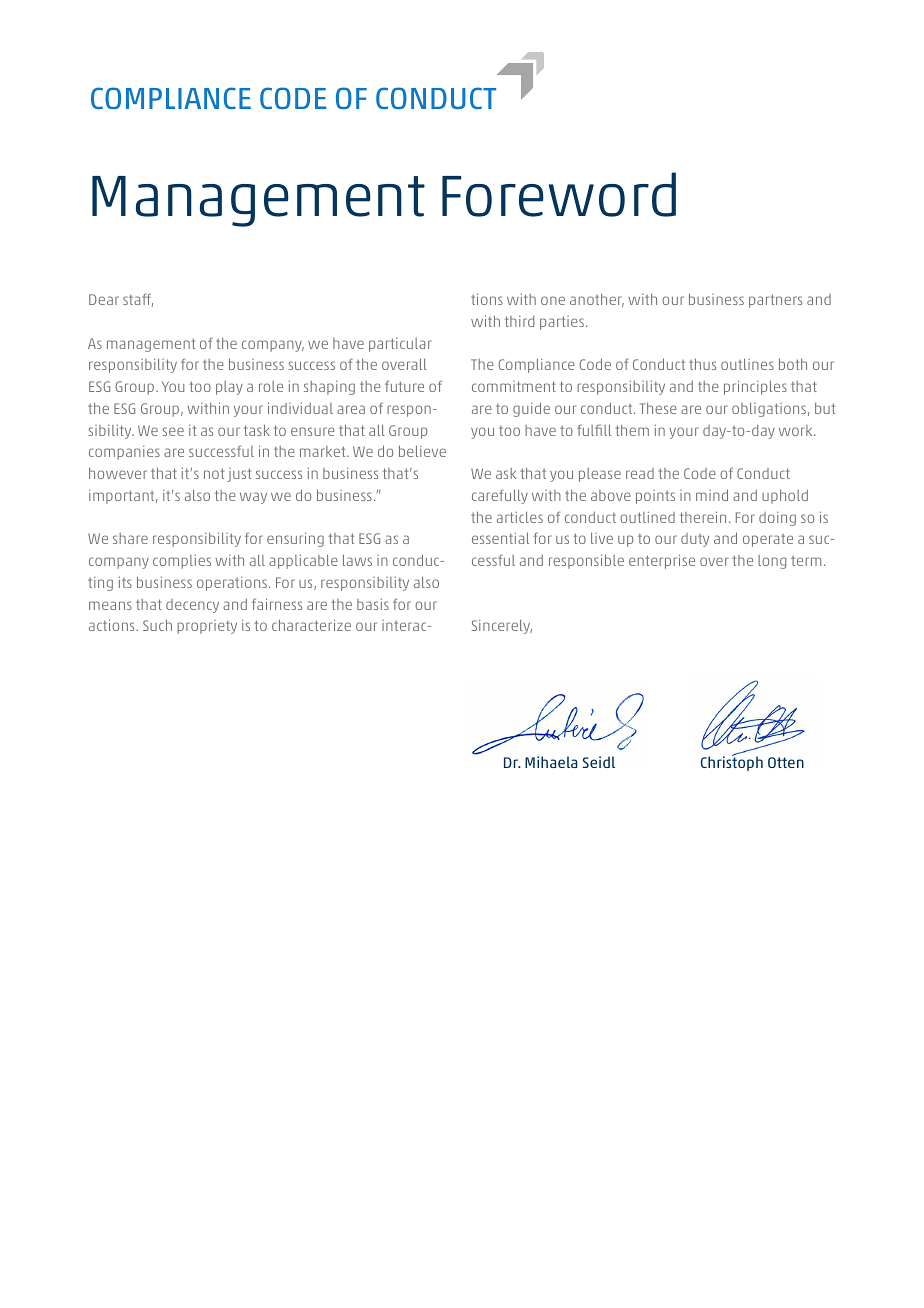 This screenshot has width=924, height=1308. What do you see at coordinates (138, 300) in the screenshot?
I see `staff` at bounding box center [138, 300].
